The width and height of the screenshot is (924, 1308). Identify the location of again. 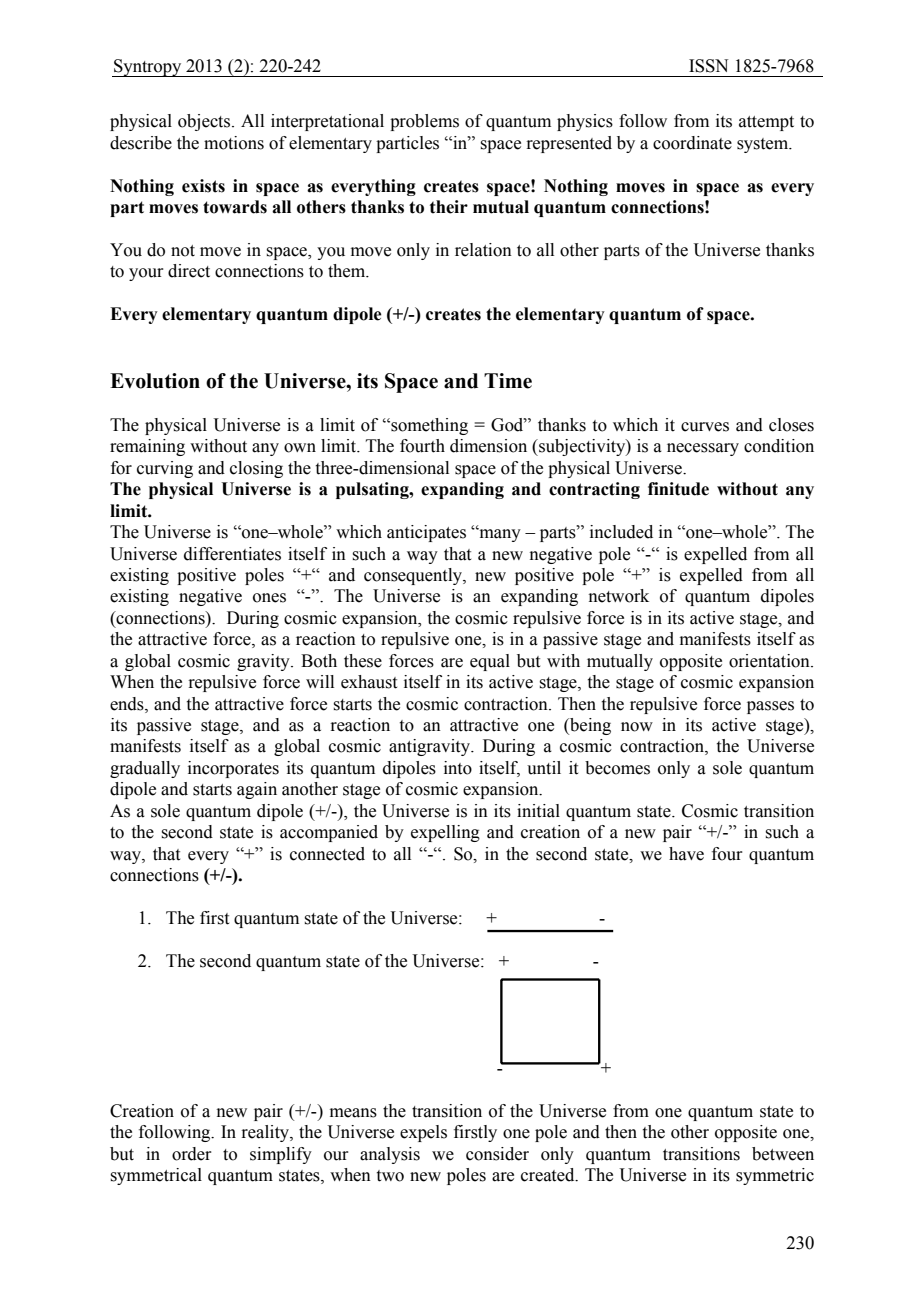
(257, 790).
